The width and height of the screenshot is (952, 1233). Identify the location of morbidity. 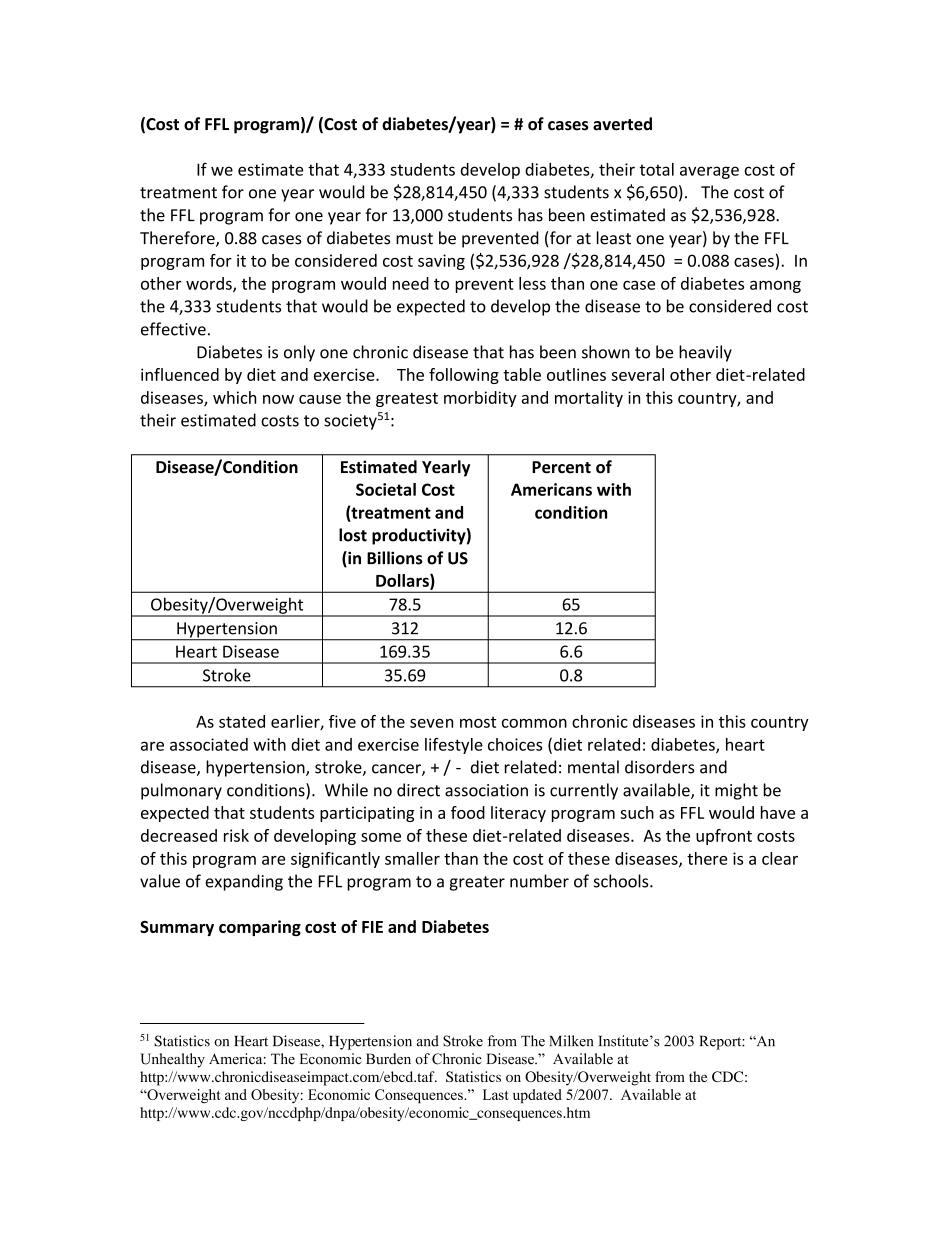
(480, 399).
